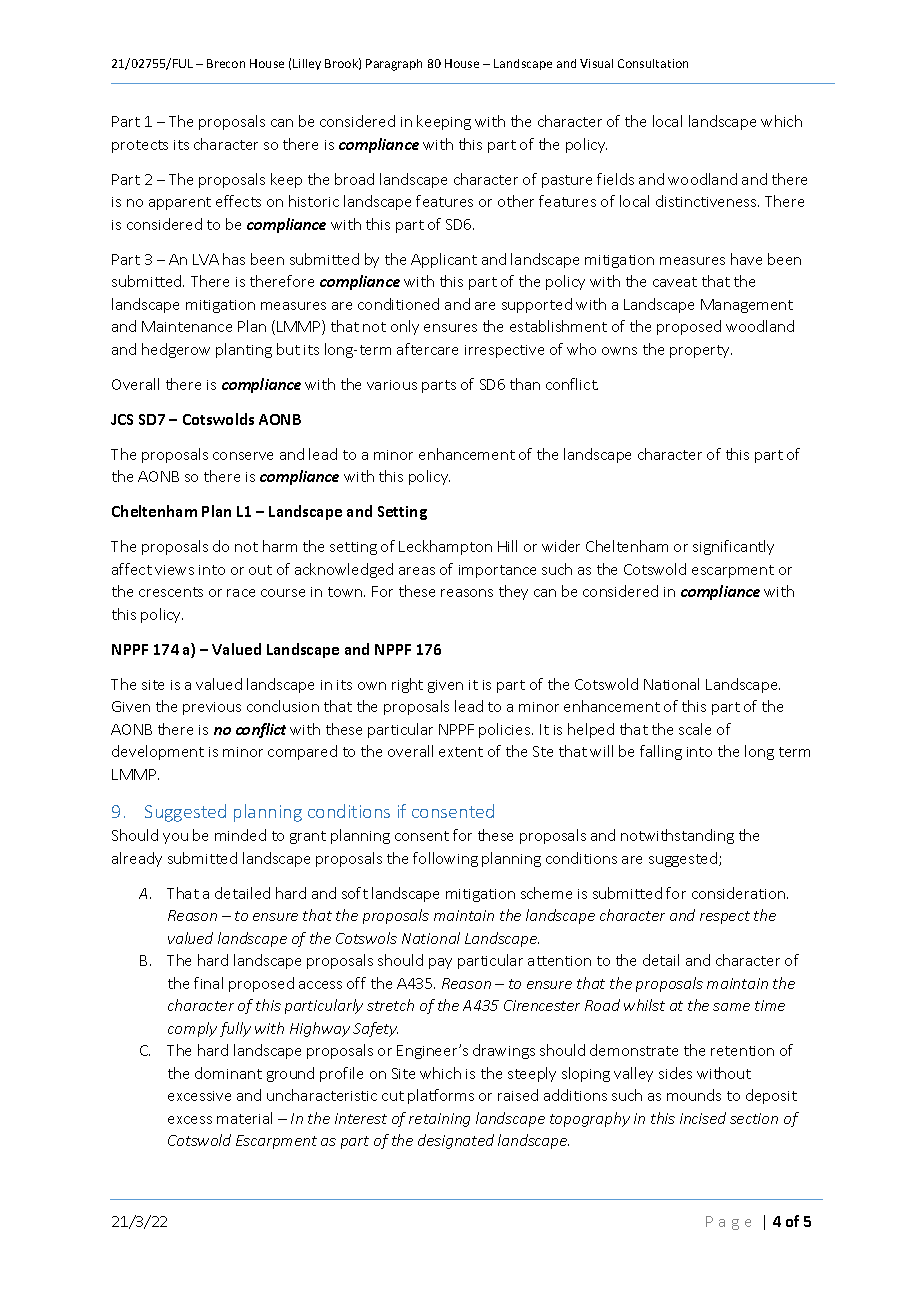 The image size is (924, 1308). Describe the element at coordinates (417, 571) in the screenshot. I see `areas` at that location.
